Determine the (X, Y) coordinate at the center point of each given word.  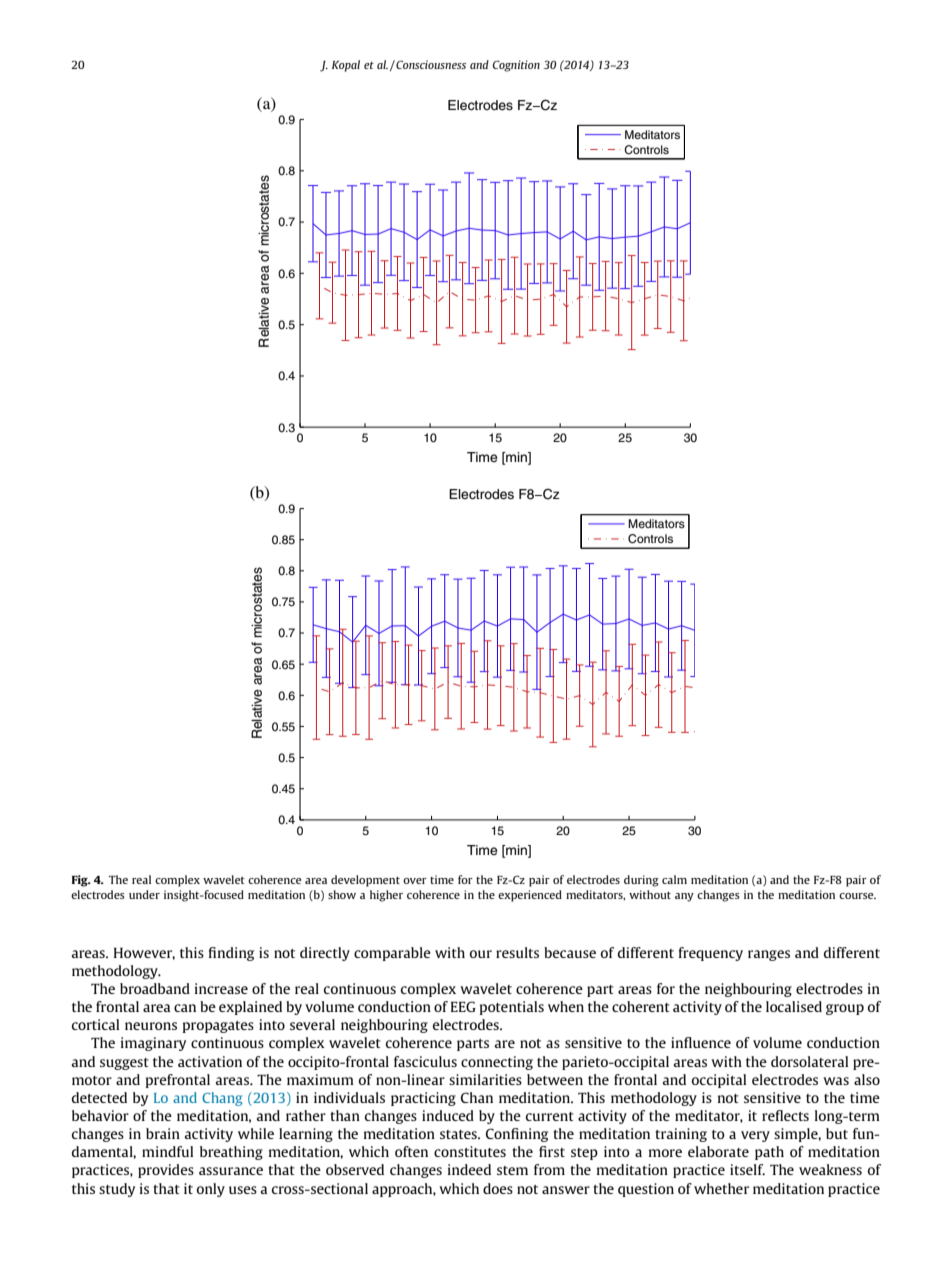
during (641, 881)
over (415, 881)
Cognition (516, 66)
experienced (530, 896)
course (857, 896)
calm (674, 879)
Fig (81, 881)
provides (166, 1171)
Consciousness (430, 64)
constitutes (470, 1151)
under (144, 894)
